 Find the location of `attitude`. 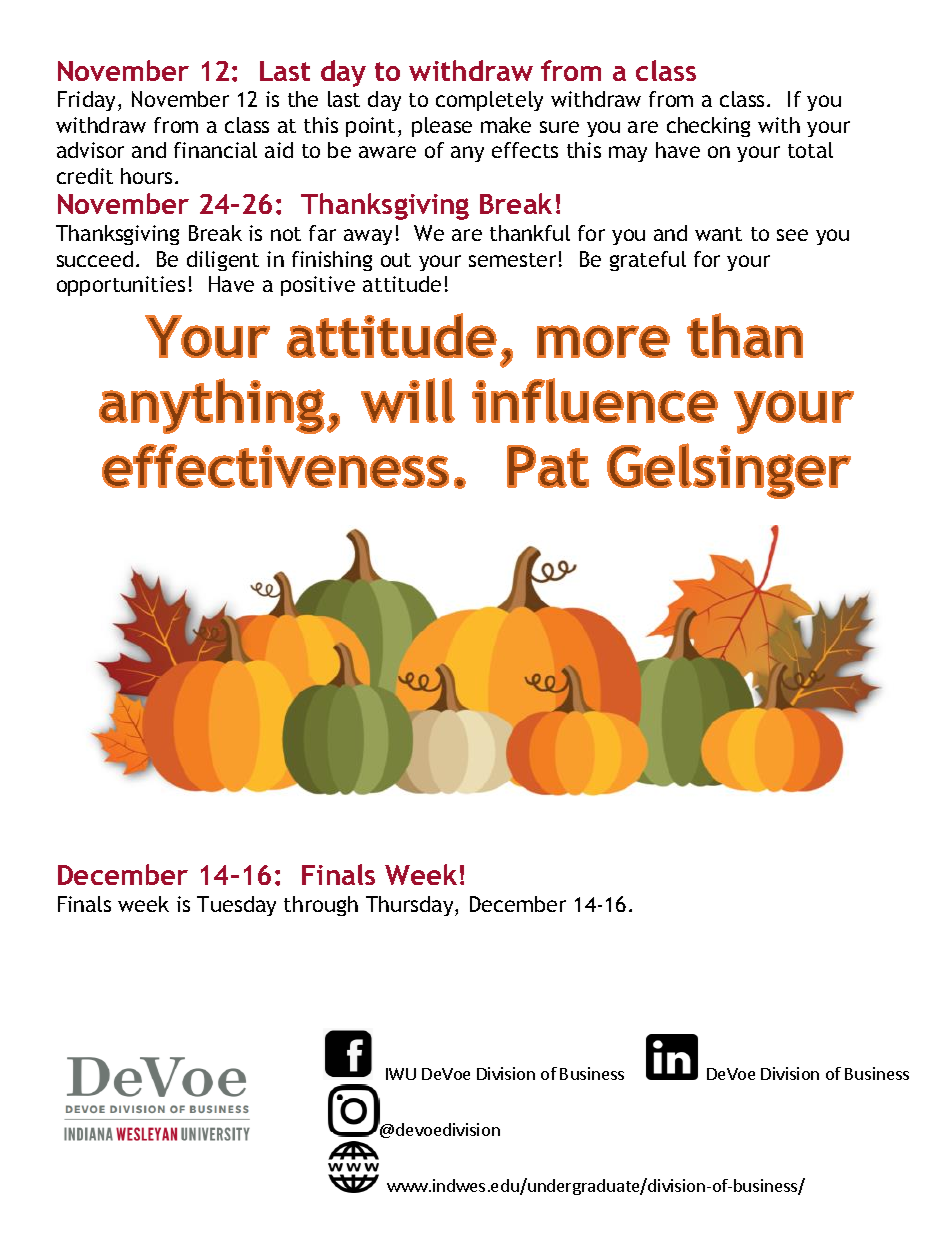

attitude is located at coordinates (402, 284).
